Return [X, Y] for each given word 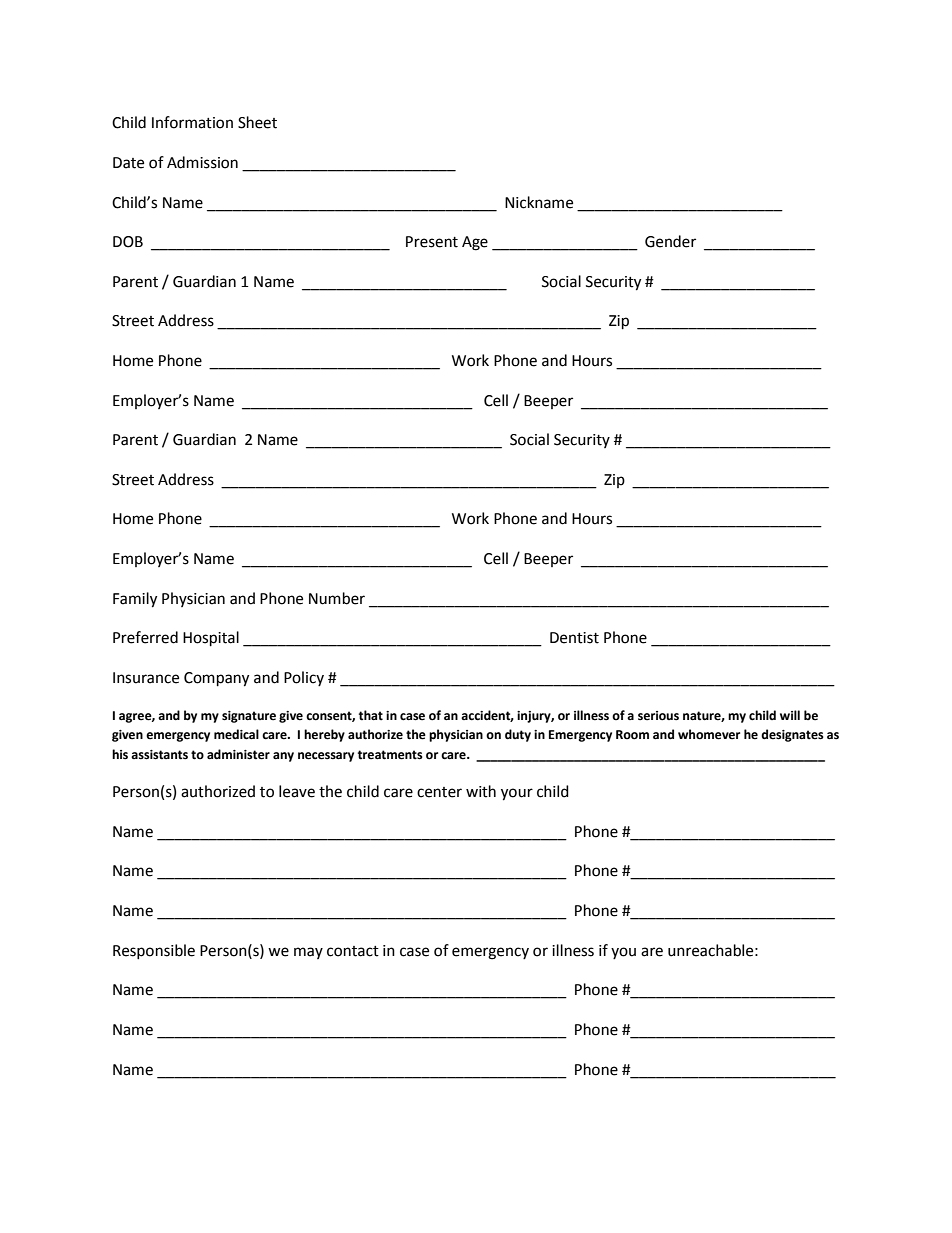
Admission [202, 162]
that [371, 715]
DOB [128, 242]
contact [353, 951]
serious [658, 716]
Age [475, 243]
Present [432, 242]
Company [216, 679]
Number [337, 598]
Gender [670, 241]
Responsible [154, 951]
